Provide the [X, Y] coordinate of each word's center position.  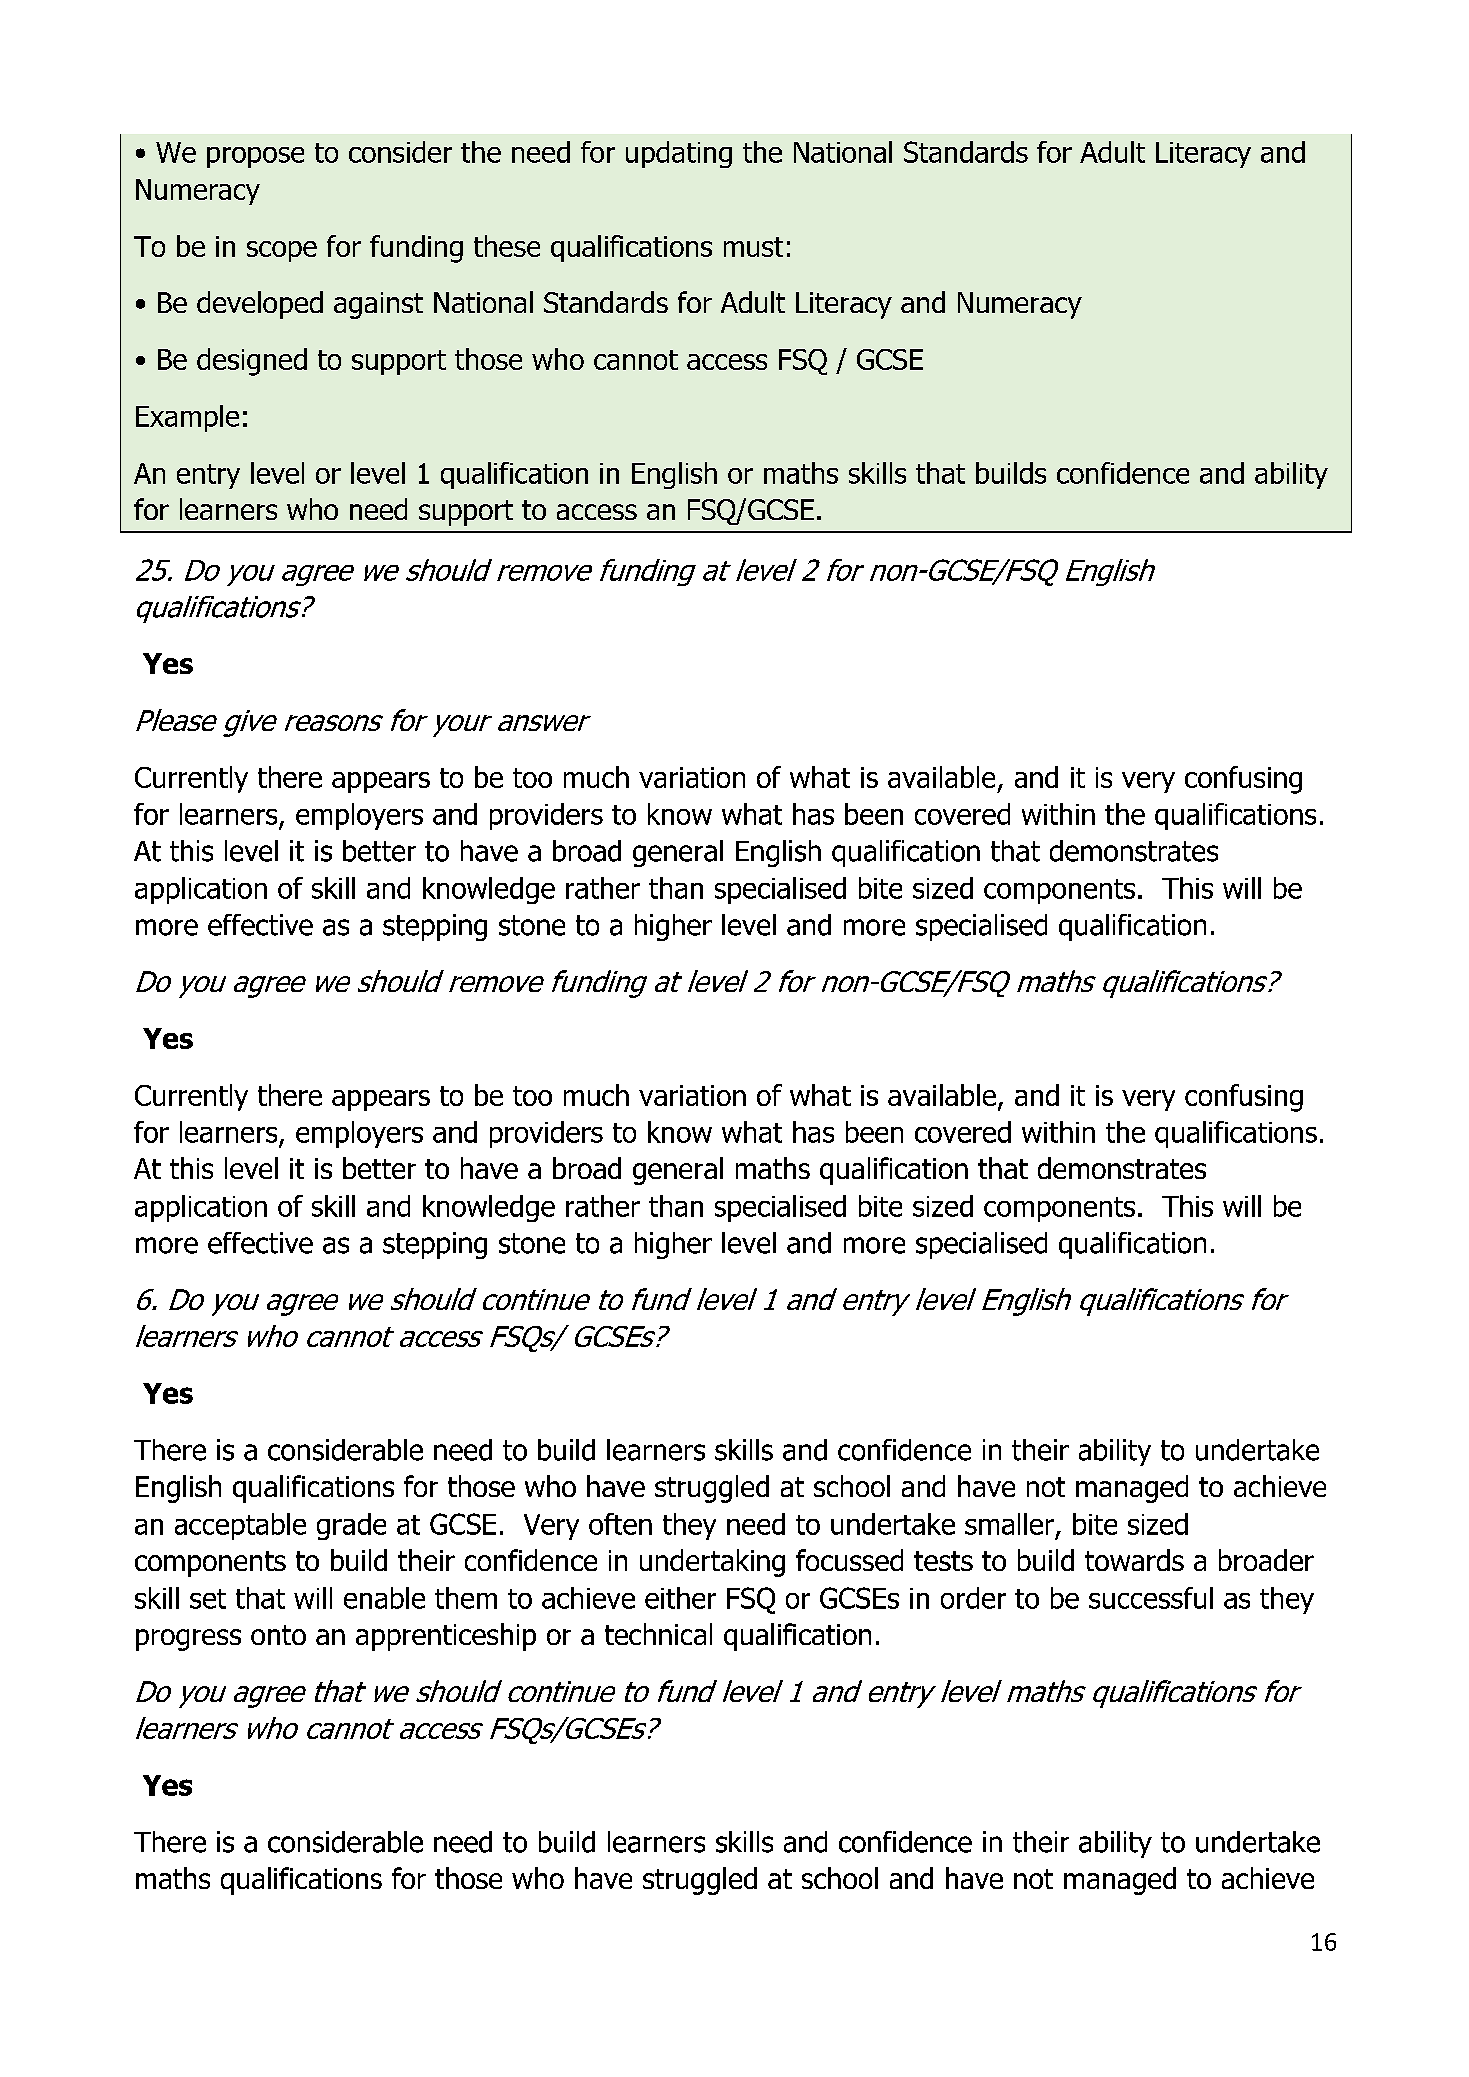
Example [187, 418]
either [680, 1598]
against [378, 305]
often [620, 1524]
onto [278, 1635]
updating [679, 154]
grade [351, 1526]
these [507, 246]
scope [282, 251]
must [753, 247]
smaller [1009, 1524]
